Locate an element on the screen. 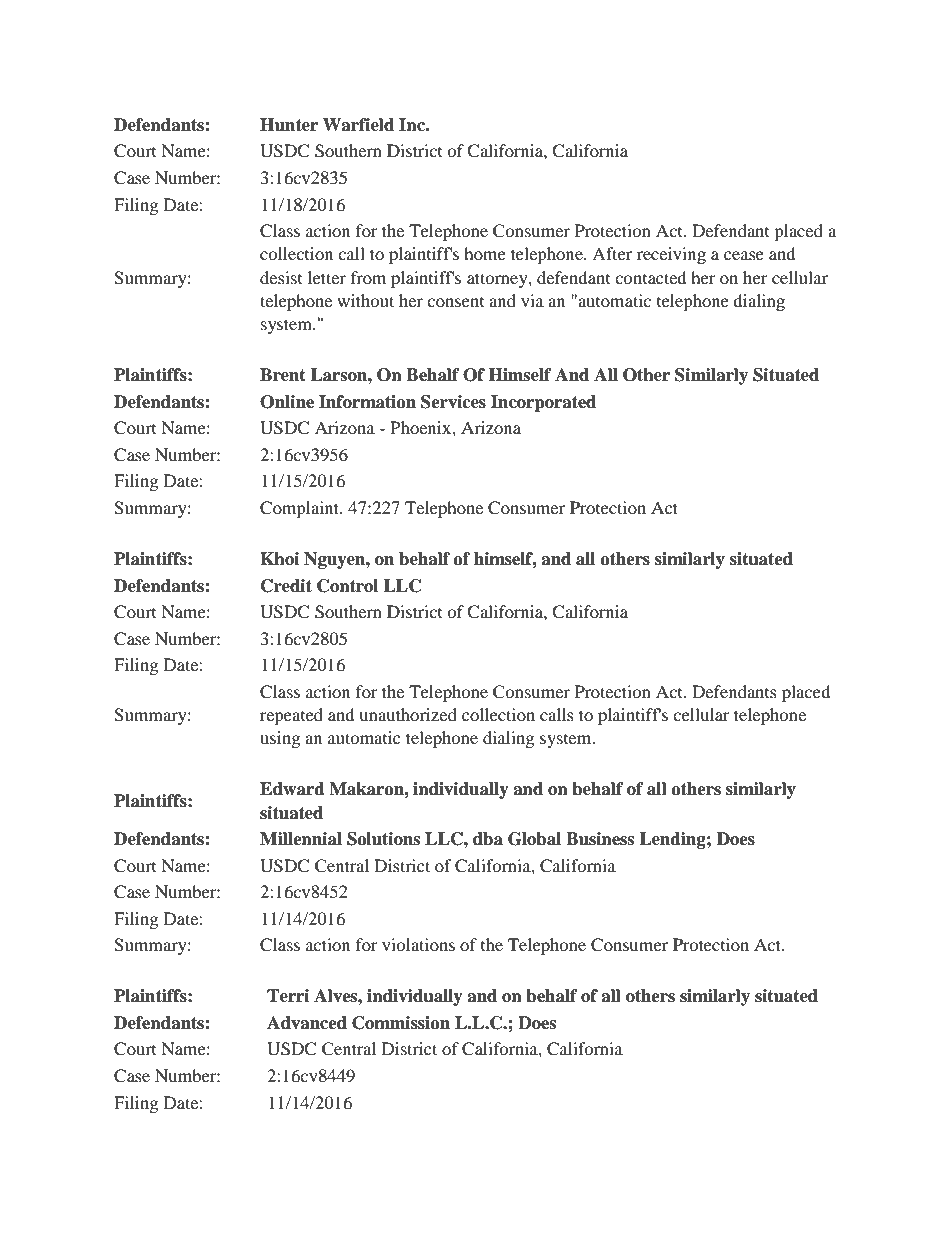 The width and height of the screenshot is (952, 1233). home is located at coordinates (485, 253).
